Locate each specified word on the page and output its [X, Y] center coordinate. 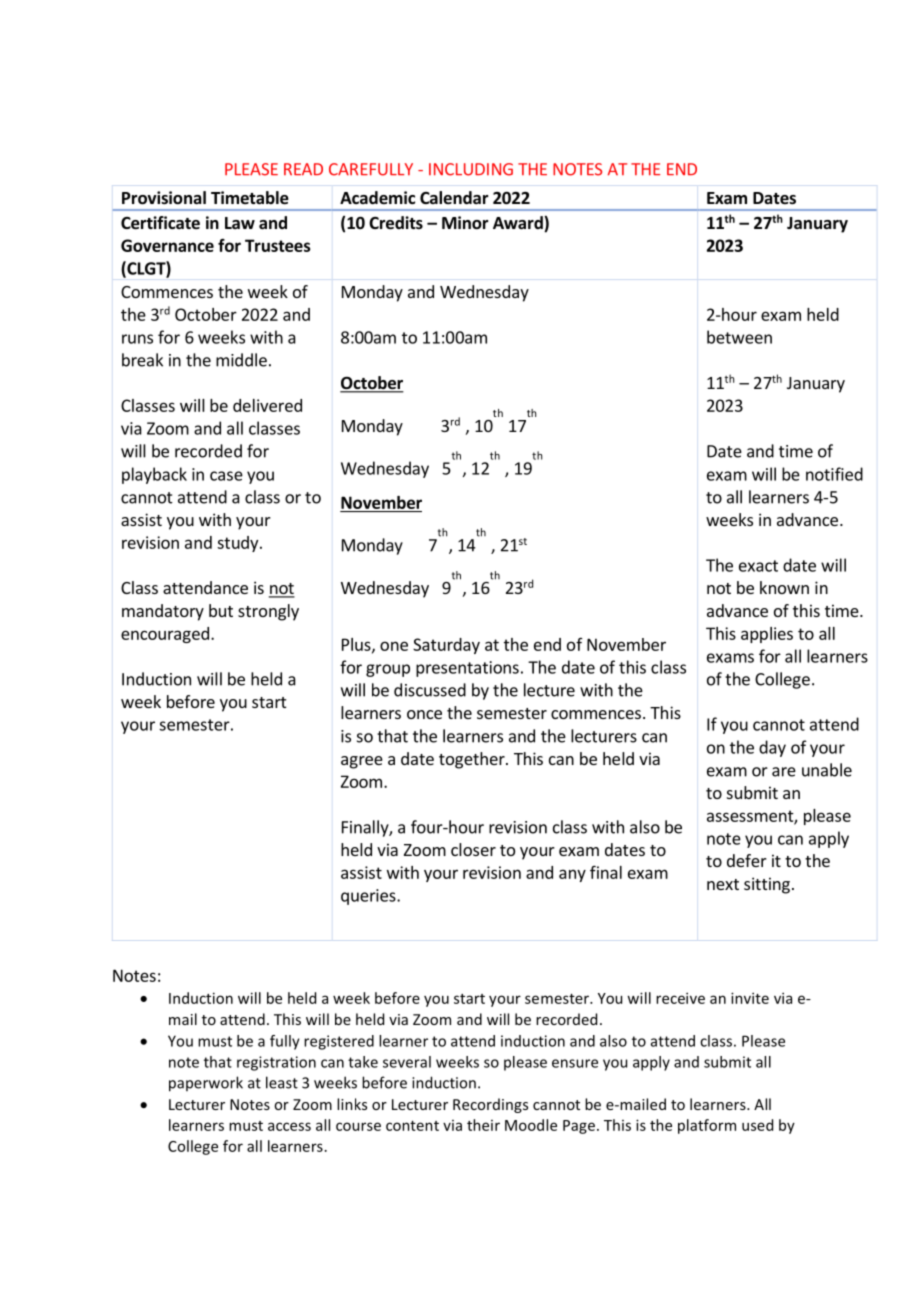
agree [362, 762]
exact [758, 566]
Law [240, 223]
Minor [465, 223]
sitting [767, 885]
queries [369, 897]
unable [827, 770]
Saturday [446, 646]
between [739, 337]
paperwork [206, 1084]
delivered [267, 405]
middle [241, 360]
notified [834, 474]
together [473, 760]
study [239, 544]
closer [473, 849]
